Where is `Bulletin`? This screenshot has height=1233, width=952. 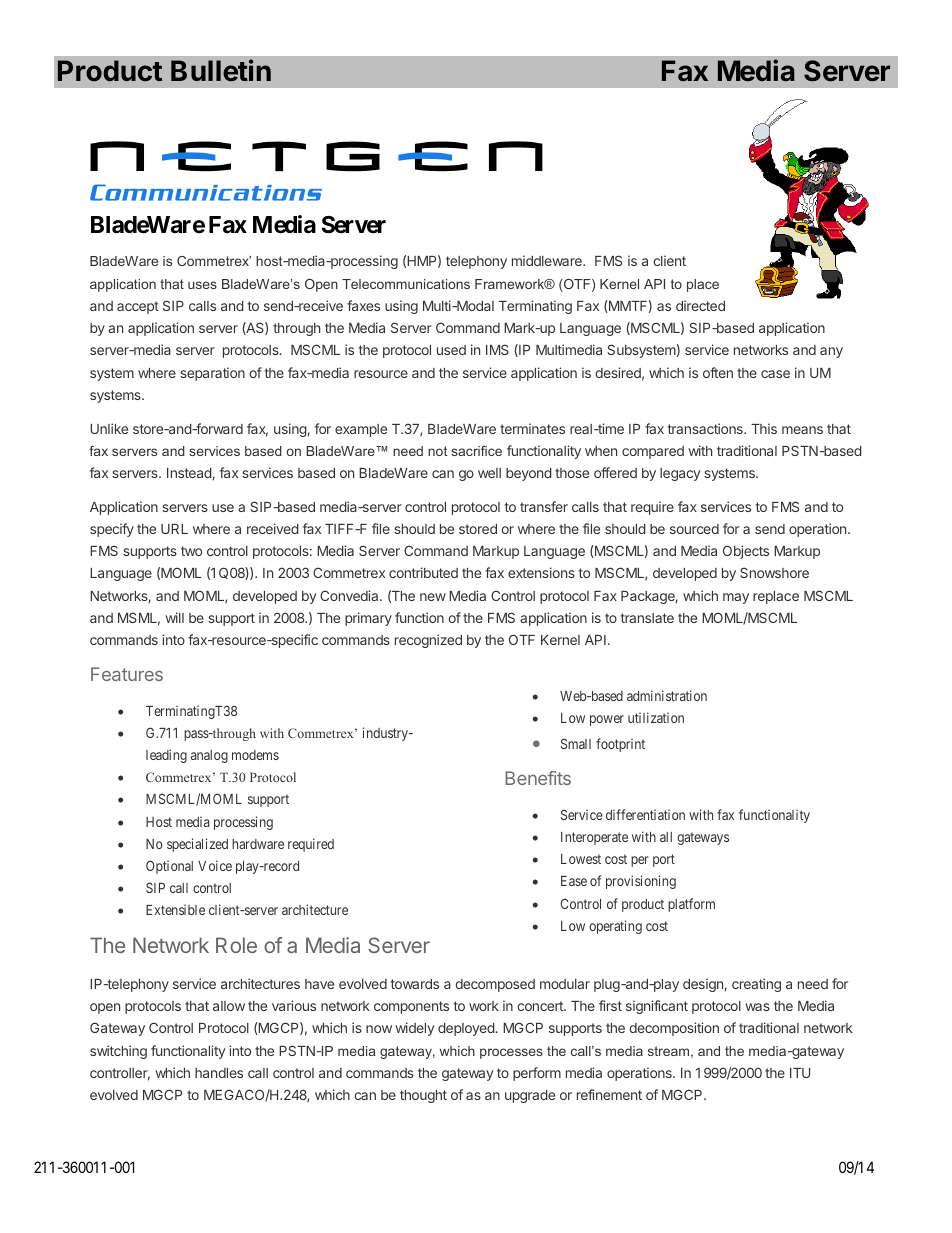
Bulletin is located at coordinates (221, 70).
